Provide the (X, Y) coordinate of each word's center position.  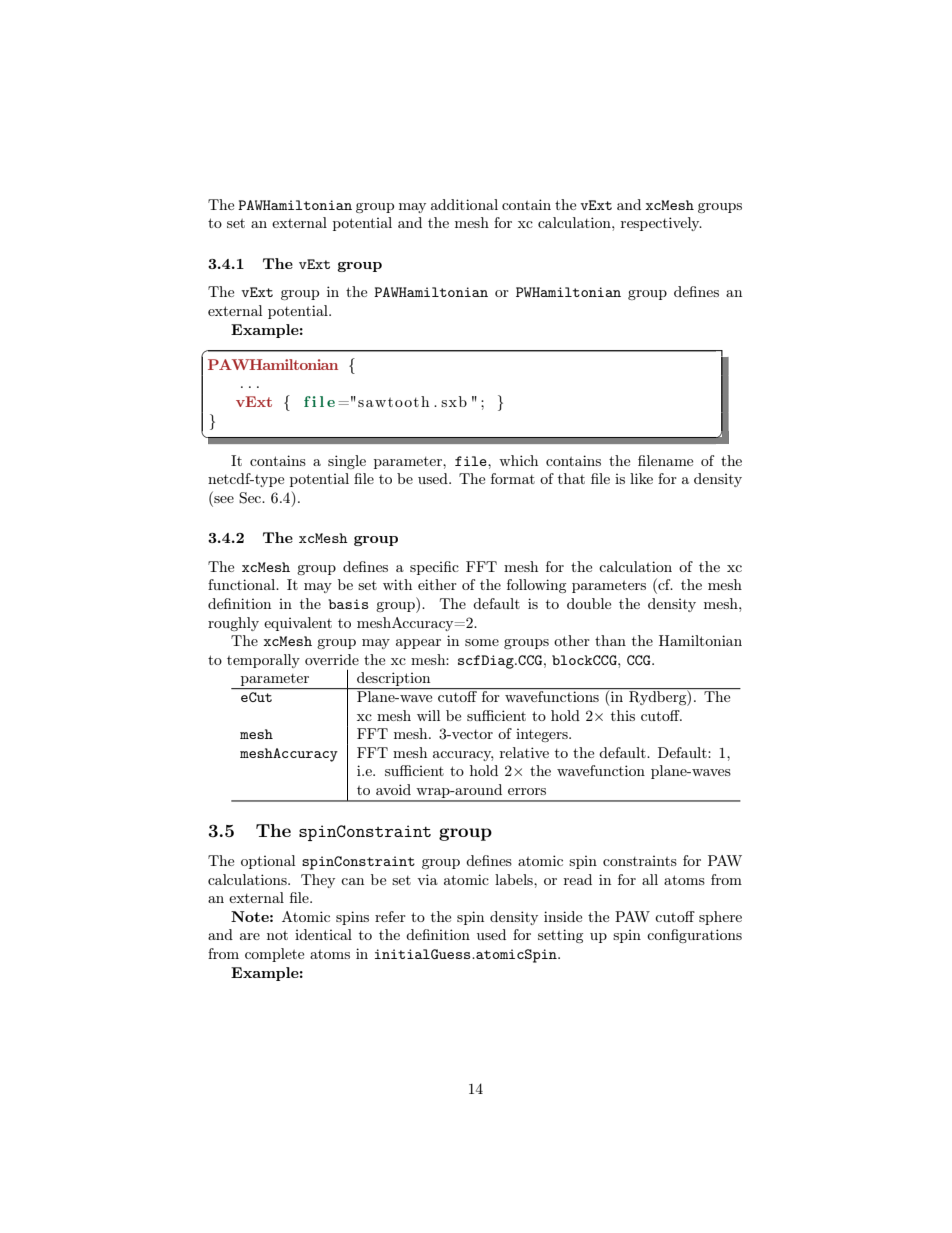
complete (274, 955)
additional (464, 204)
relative (524, 752)
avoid (393, 789)
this (623, 715)
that (571, 478)
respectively (661, 224)
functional (243, 584)
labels (515, 879)
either (437, 584)
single (347, 462)
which (518, 460)
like (641, 478)
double (589, 603)
